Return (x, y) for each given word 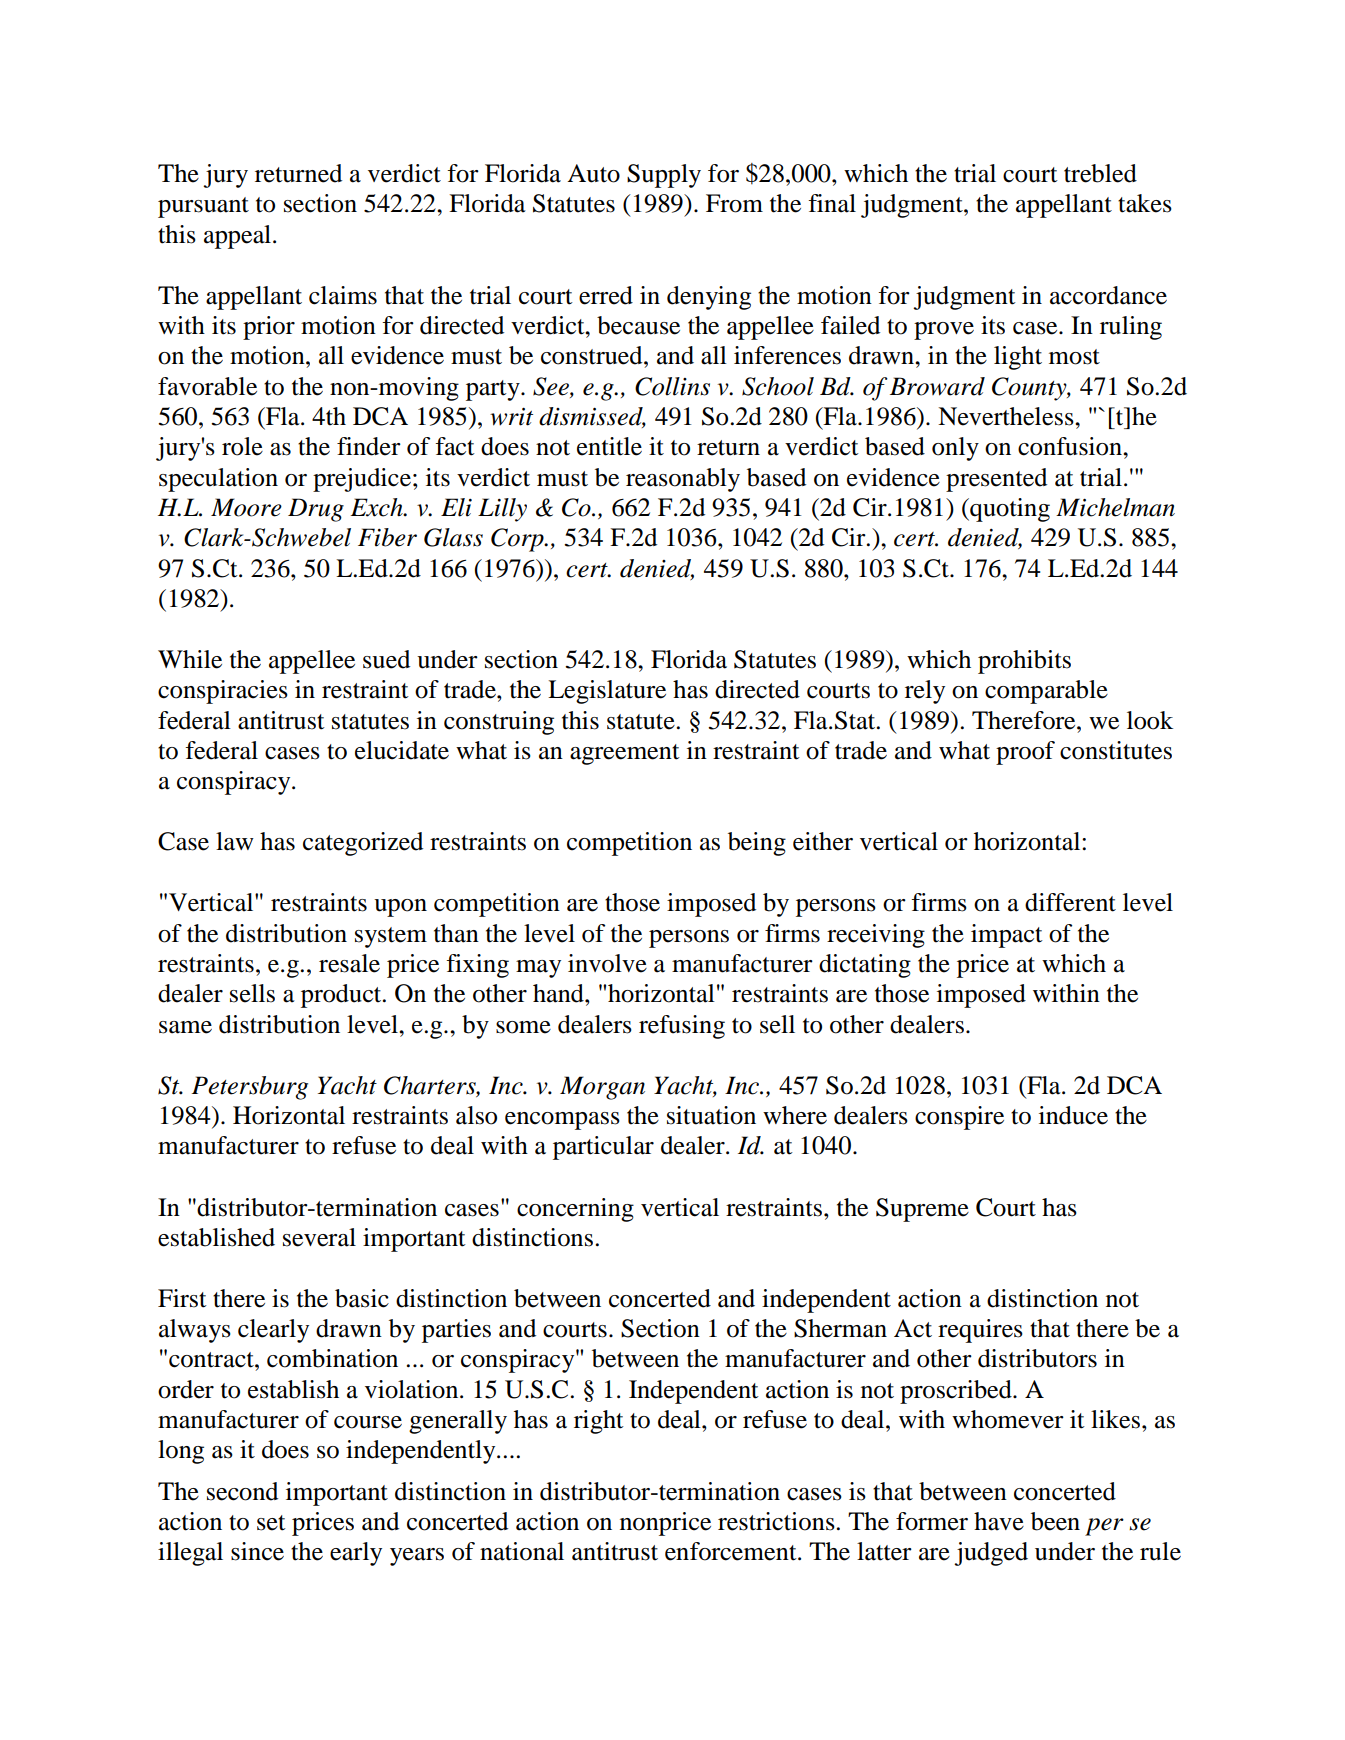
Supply (664, 176)
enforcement (732, 1551)
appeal (239, 237)
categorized (363, 844)
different (1070, 902)
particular (603, 1148)
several (319, 1237)
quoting (1009, 510)
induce (1073, 1115)
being (757, 844)
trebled (1100, 173)
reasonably (683, 480)
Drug (316, 510)
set (271, 1523)
